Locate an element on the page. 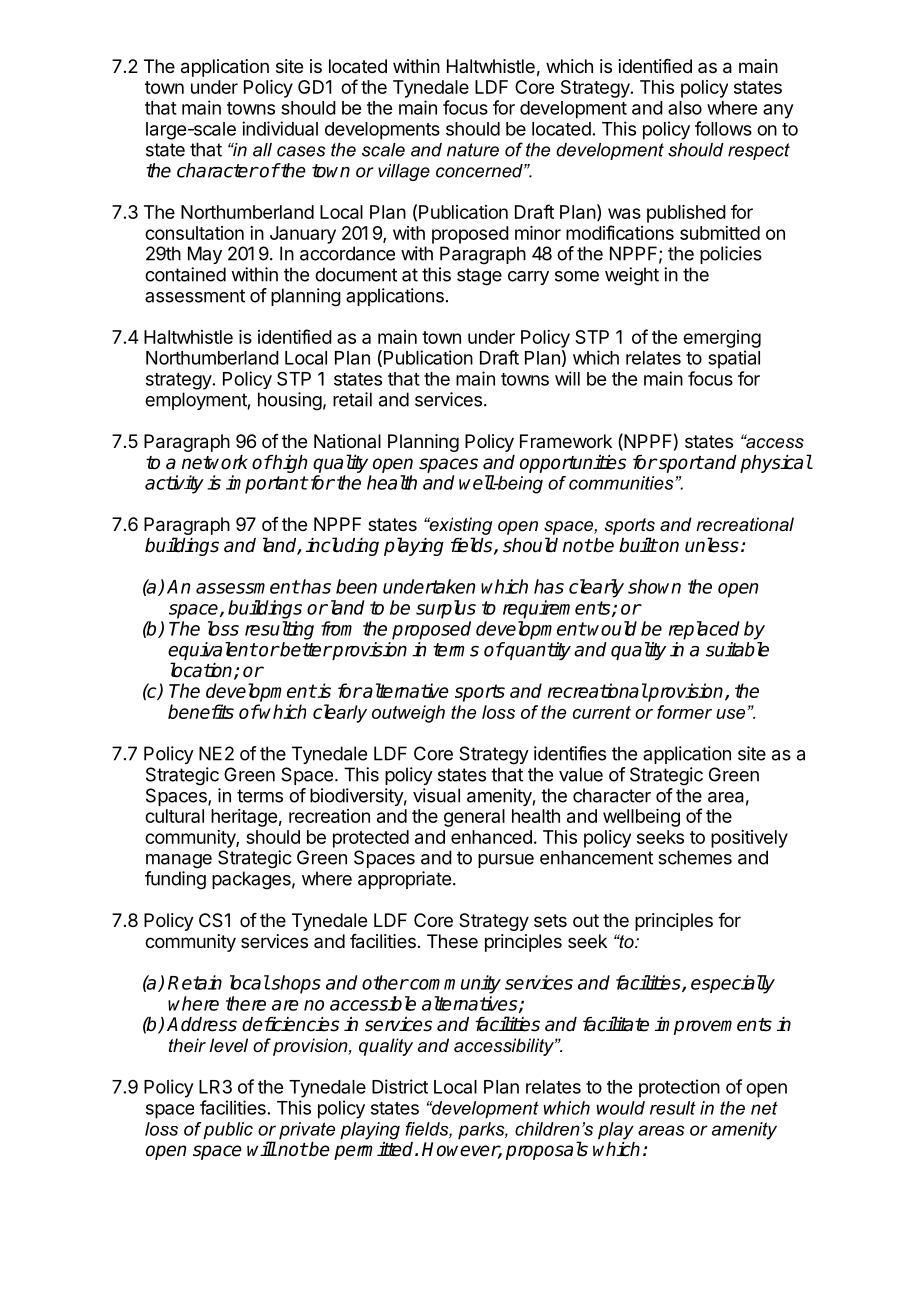  nature is located at coordinates (473, 150).
